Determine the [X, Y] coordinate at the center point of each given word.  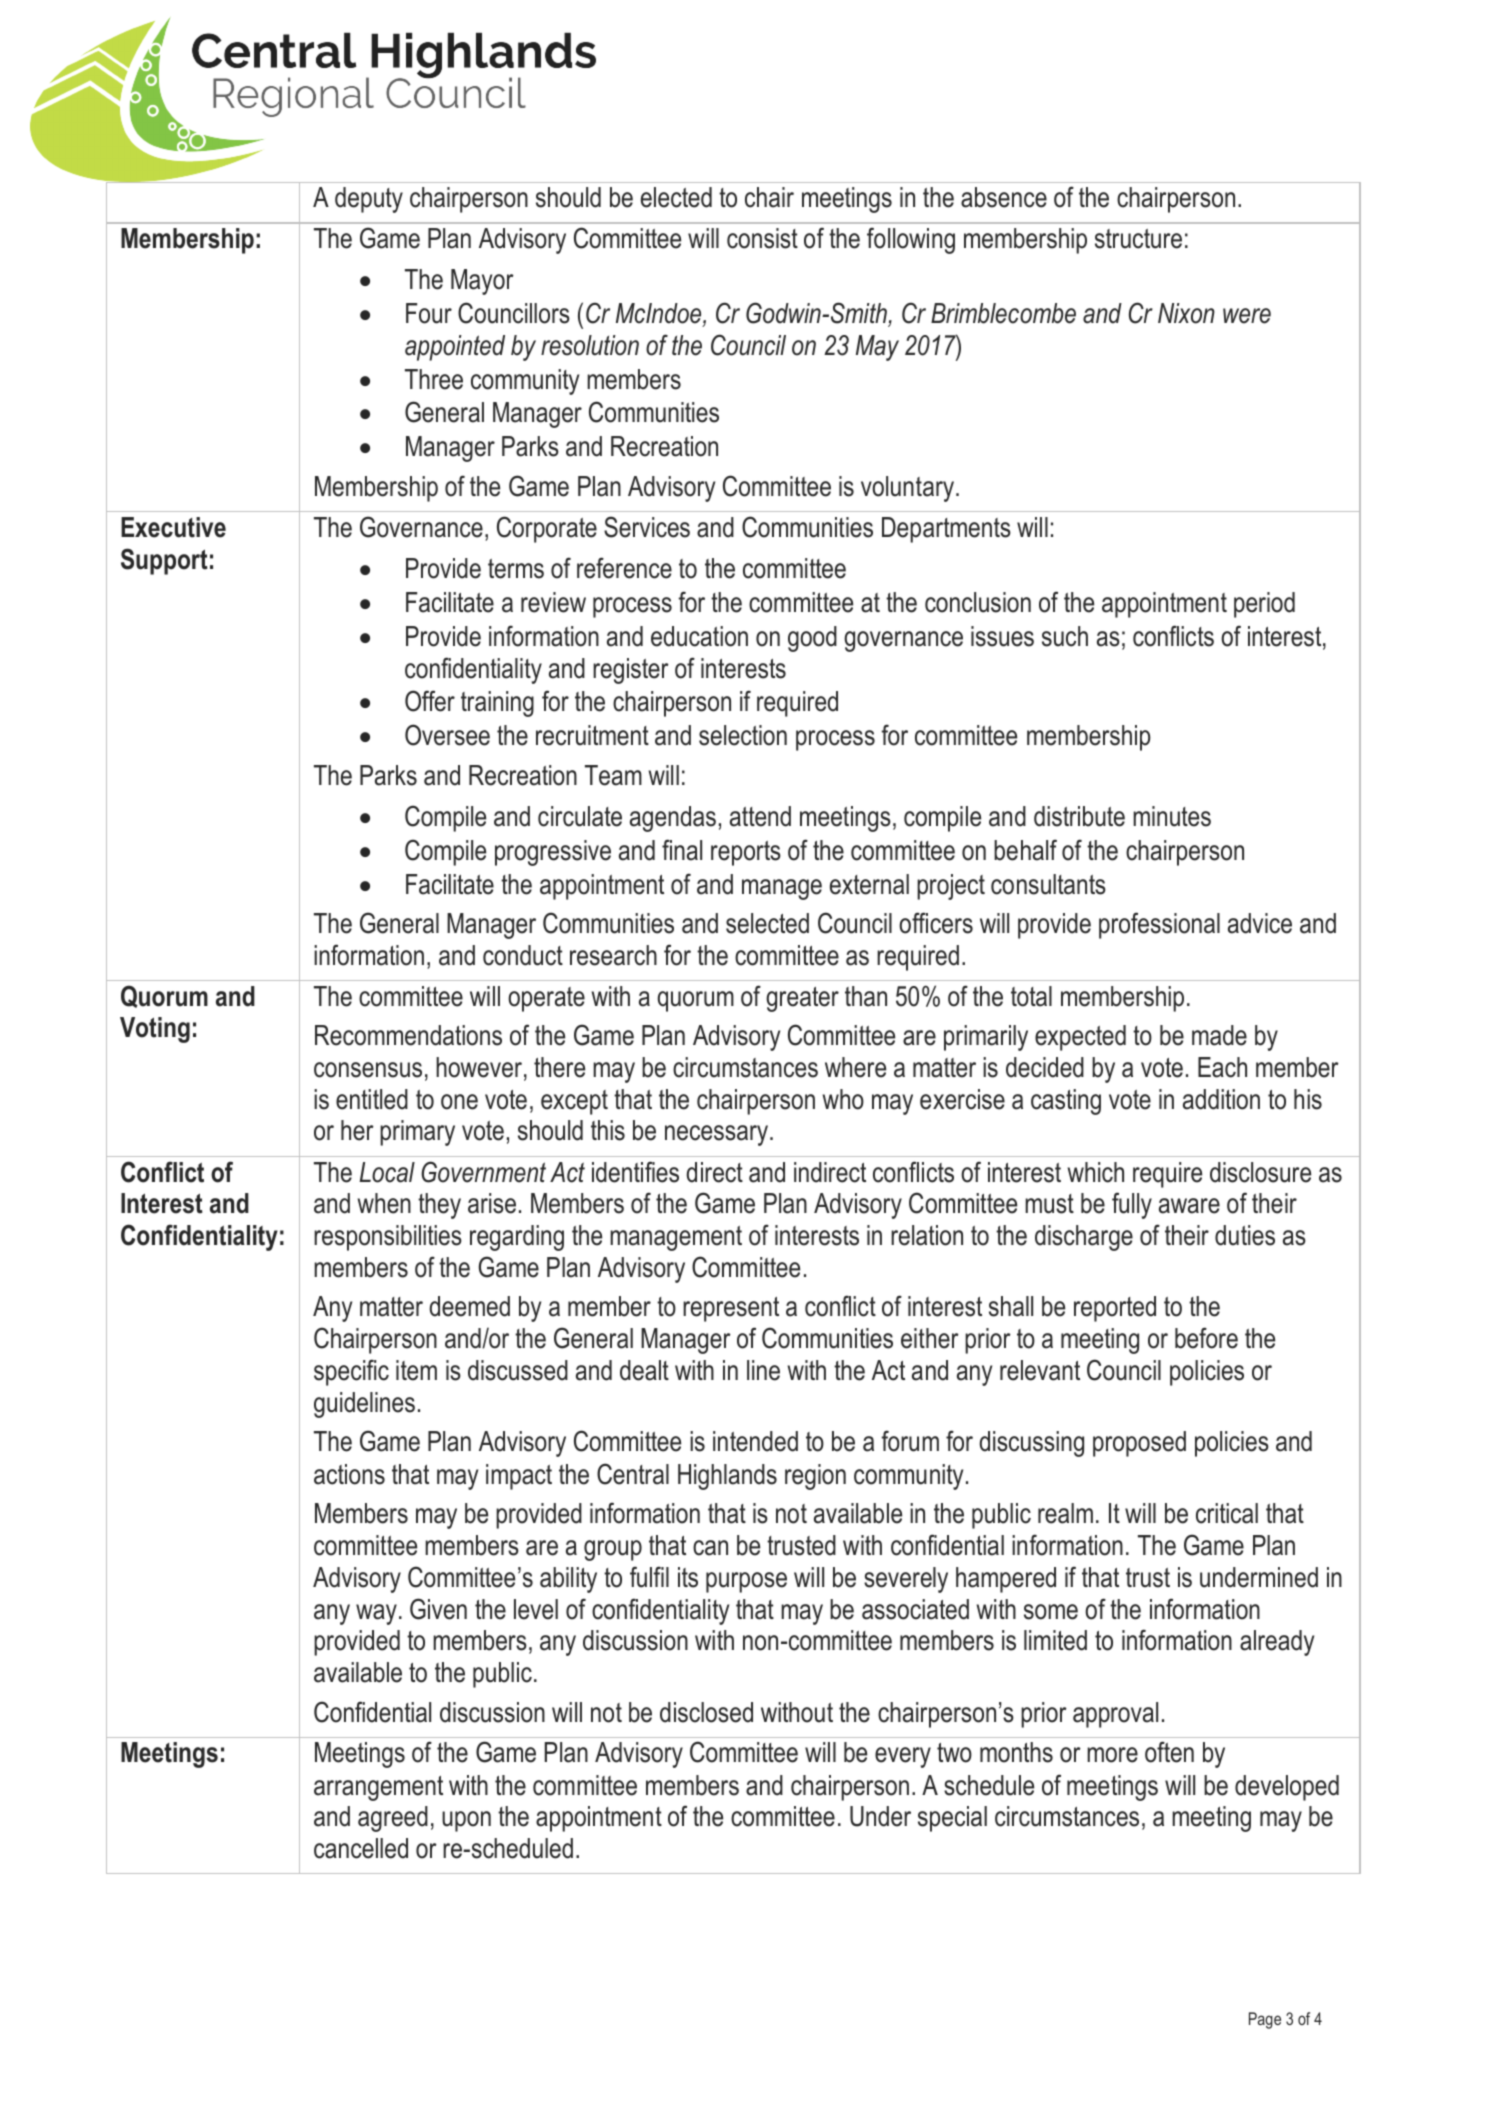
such [1065, 636]
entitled [372, 1099]
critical [1227, 1513]
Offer [430, 701]
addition [1221, 1099]
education [699, 636]
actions [349, 1474]
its [688, 1577]
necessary [718, 1135]
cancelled [361, 1848]
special [952, 1819]
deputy [369, 200]
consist [762, 238]
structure [1138, 239]
